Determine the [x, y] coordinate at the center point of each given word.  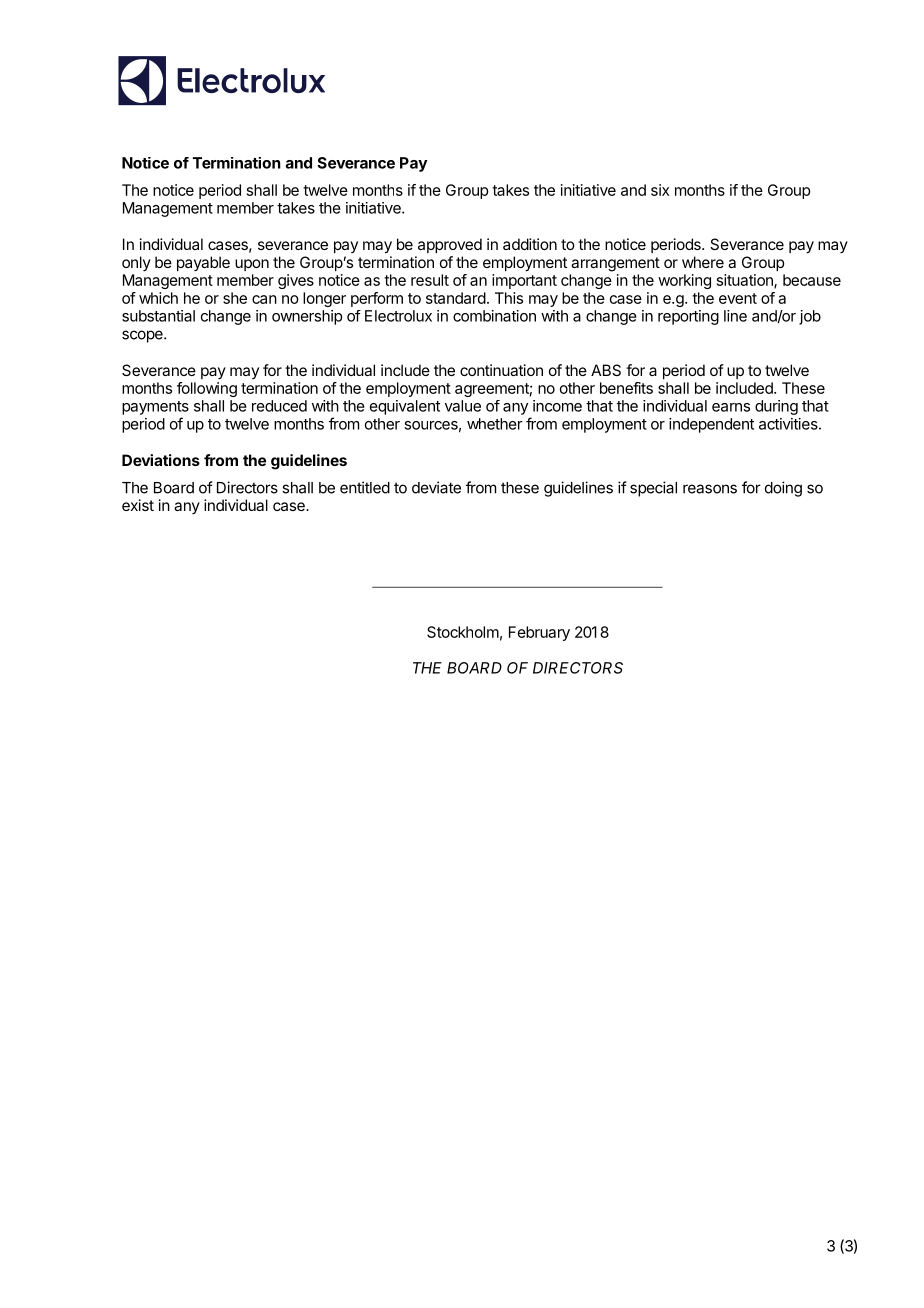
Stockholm [463, 632]
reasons [710, 489]
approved [450, 245]
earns [731, 407]
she [235, 298]
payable [203, 263]
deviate [436, 487]
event [738, 298]
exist [138, 505]
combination [494, 316]
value [463, 406]
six [660, 190]
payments [155, 408]
